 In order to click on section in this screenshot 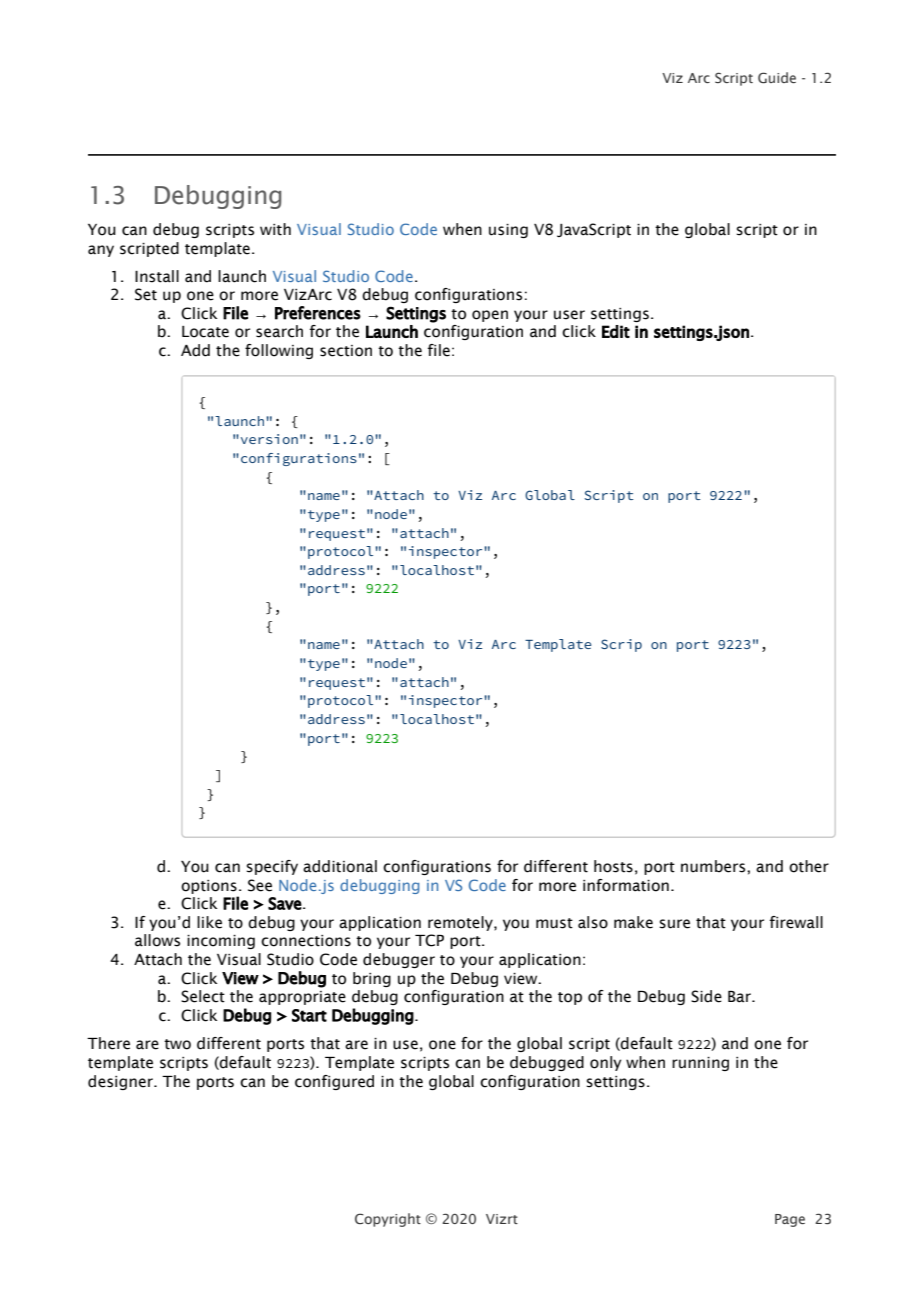, I will do `click(346, 351)`.
